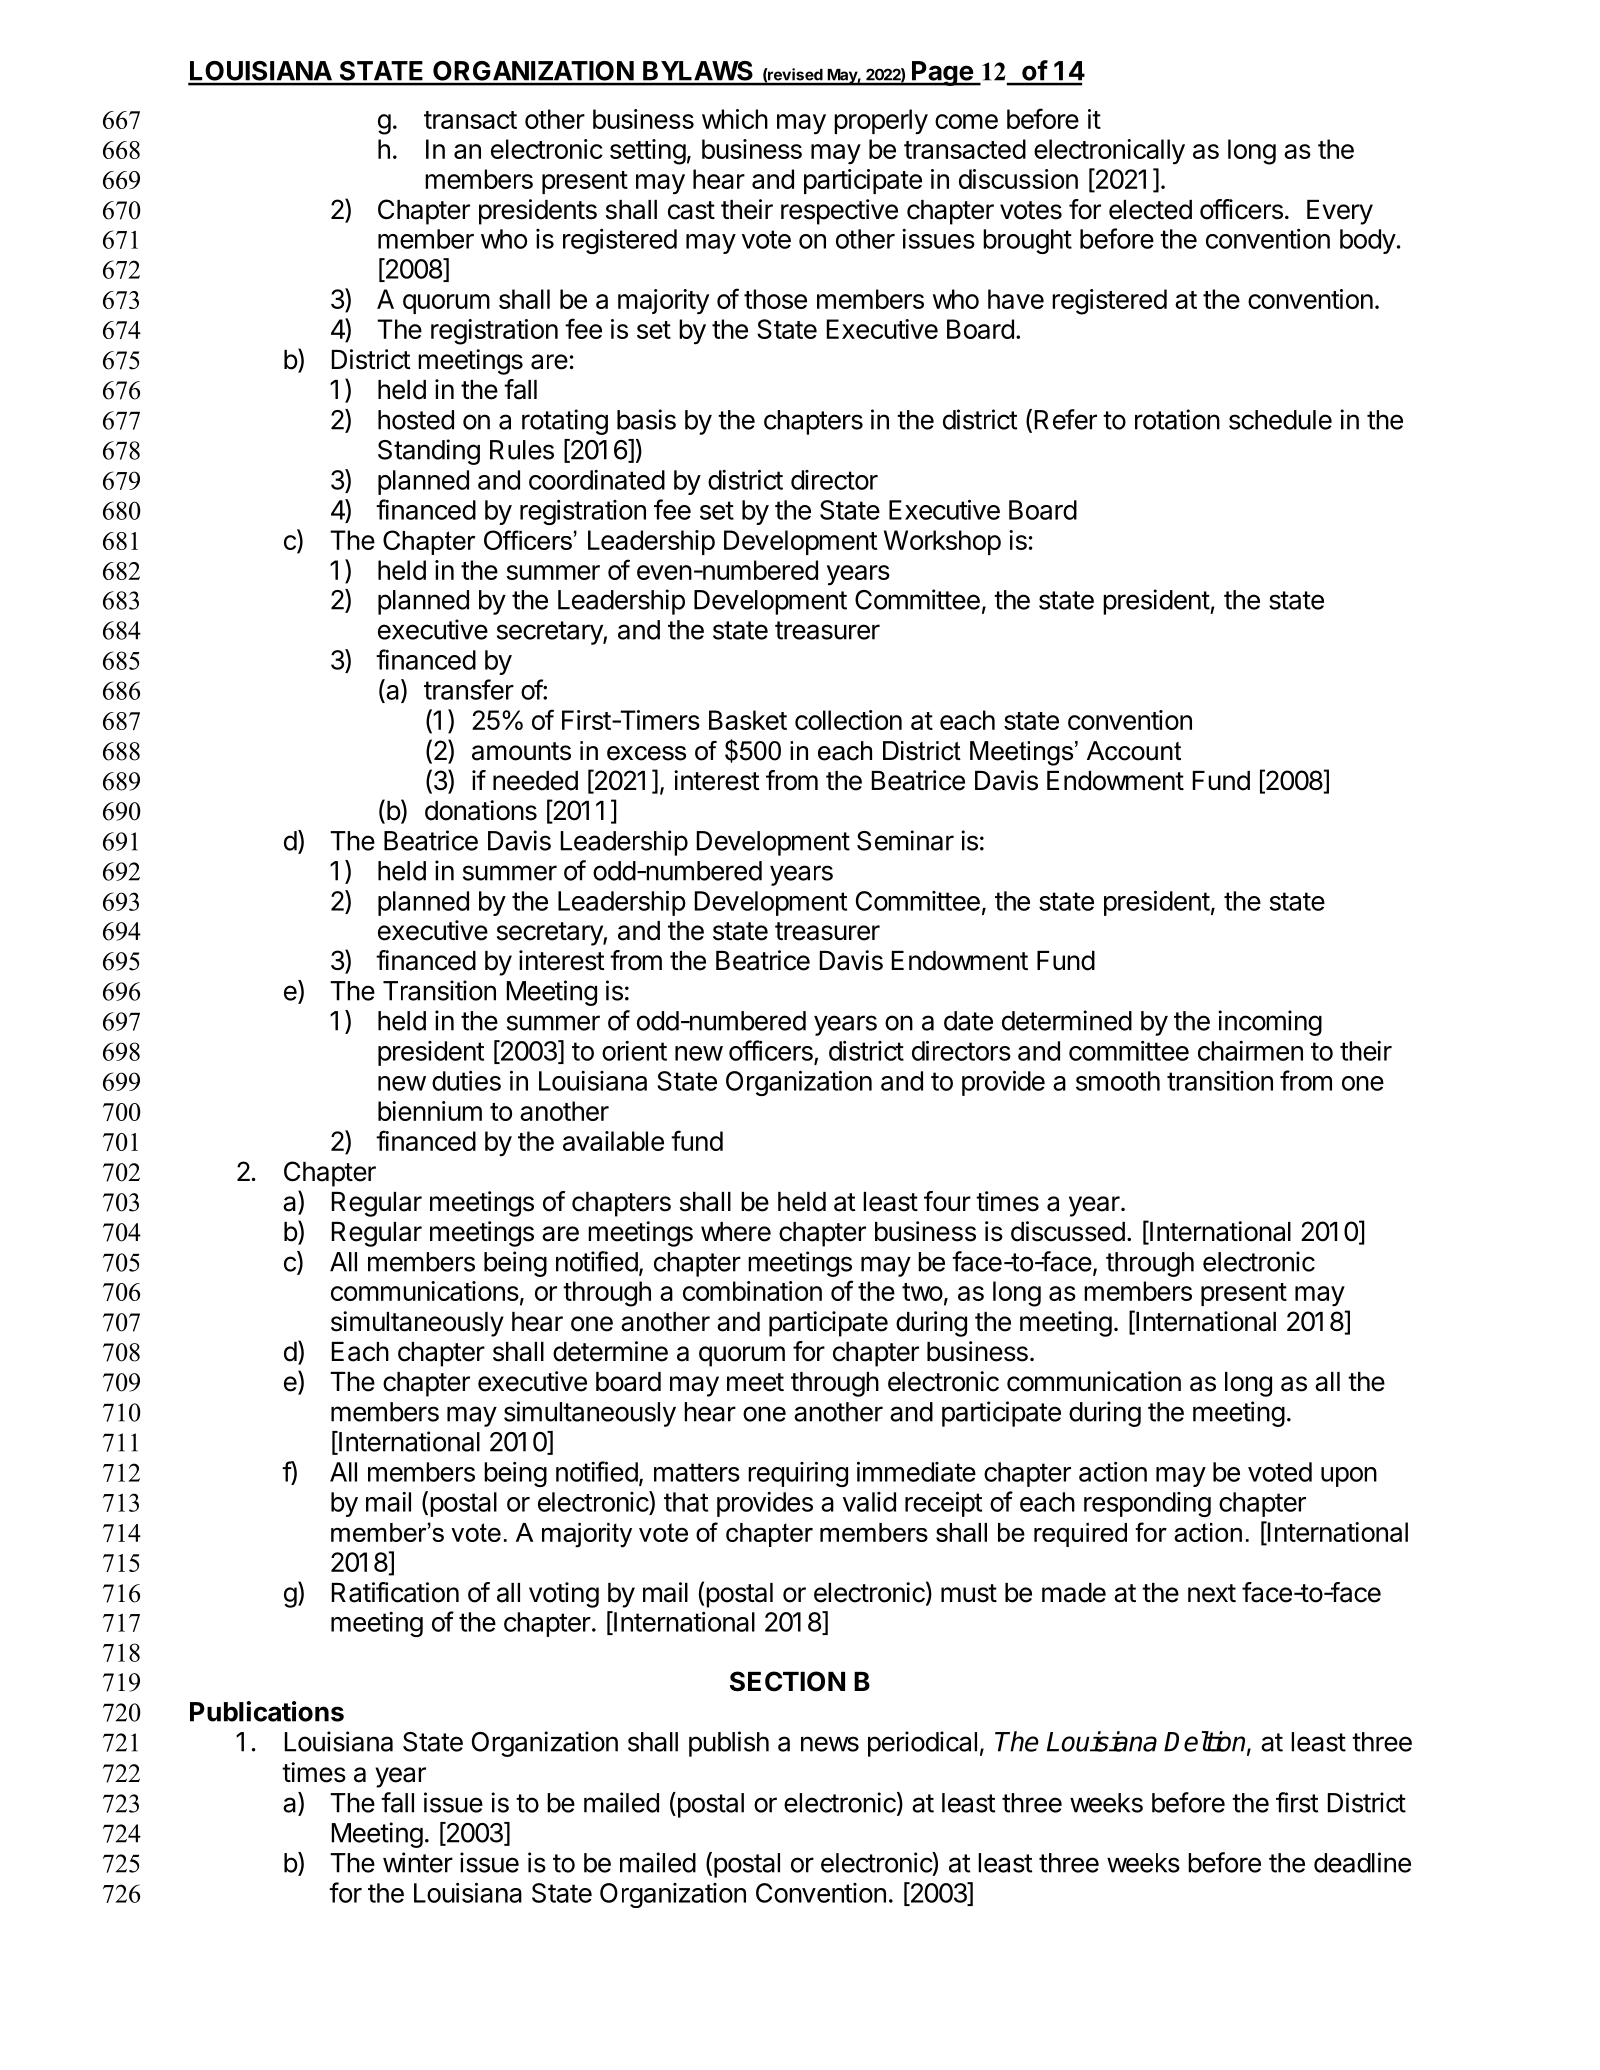  I want to click on combination, so click(752, 1291).
